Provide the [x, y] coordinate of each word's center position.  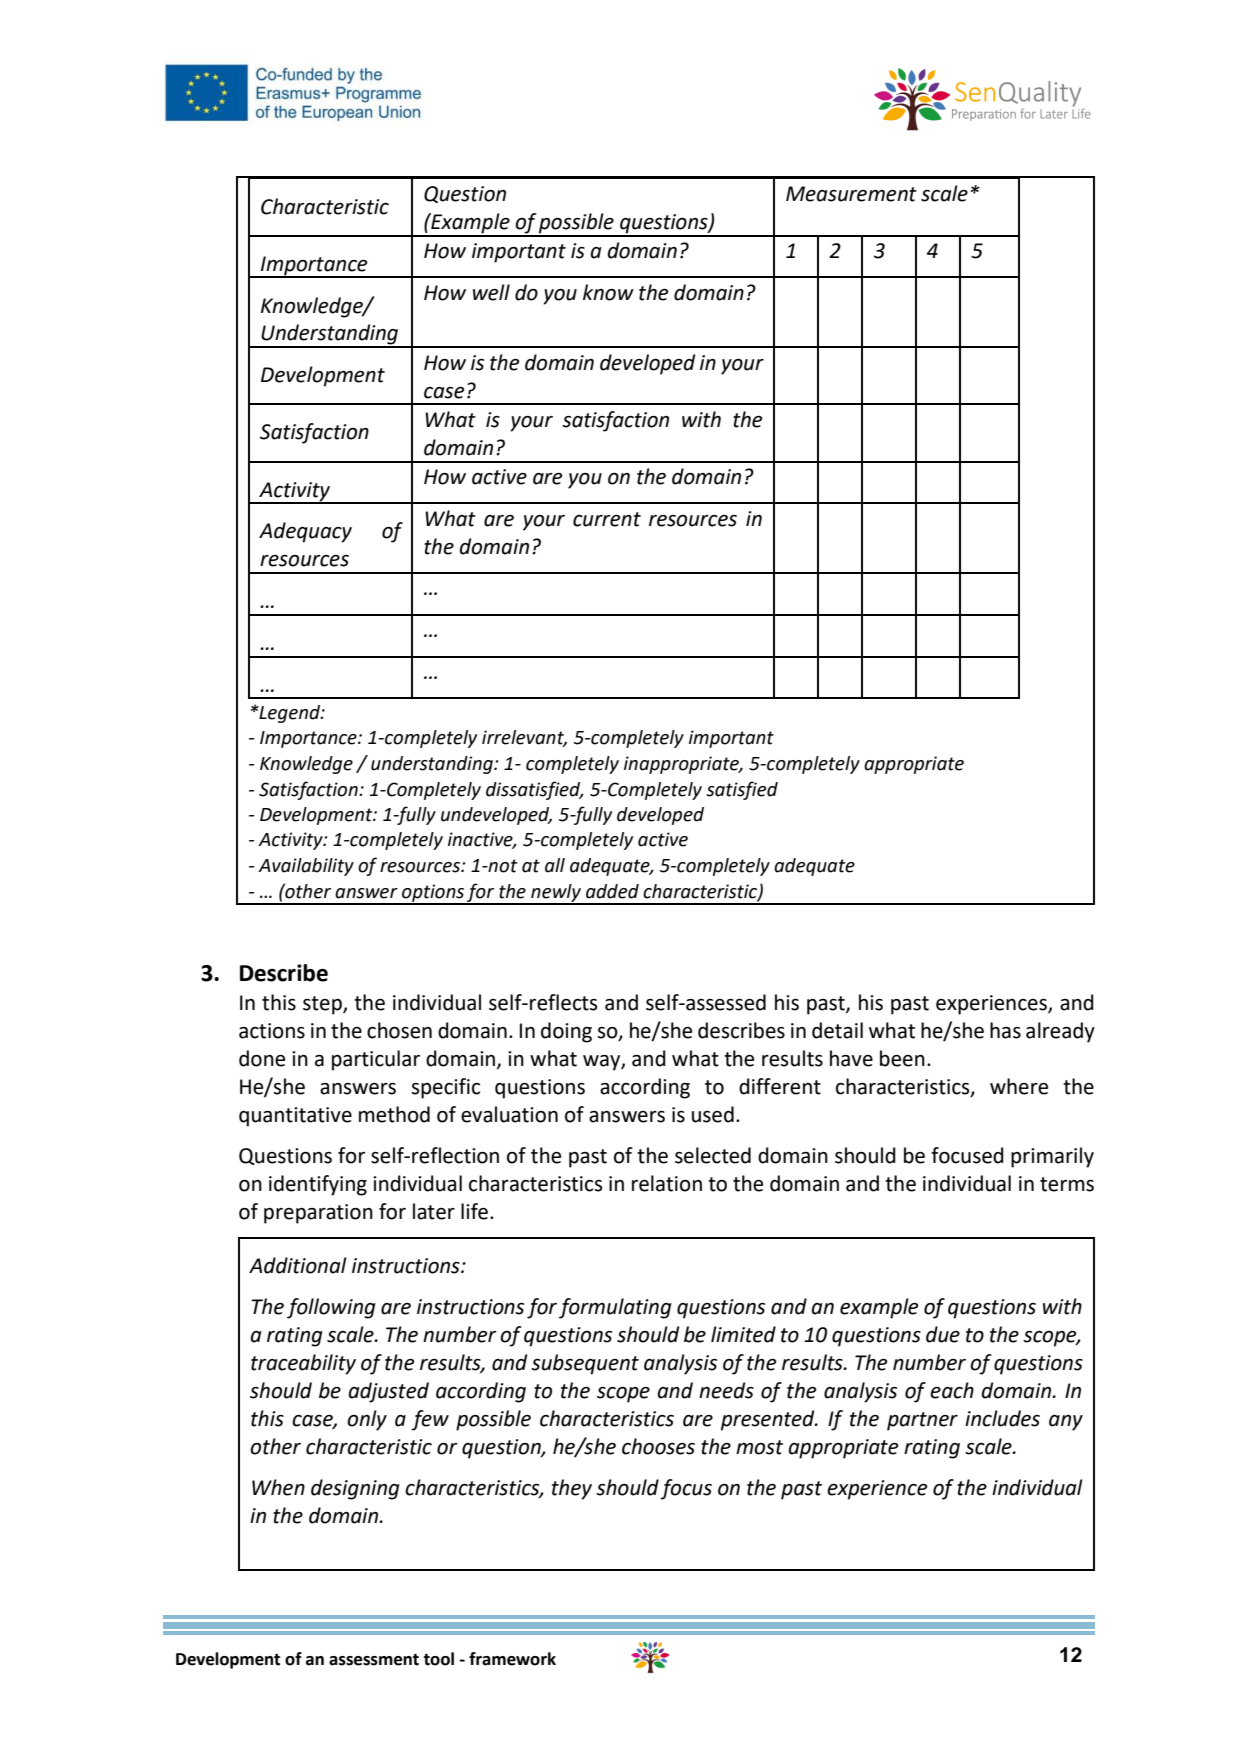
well [491, 292]
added [612, 891]
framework [512, 1659]
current [607, 519]
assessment [374, 1660]
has [1005, 1030]
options [433, 894]
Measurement [851, 194]
